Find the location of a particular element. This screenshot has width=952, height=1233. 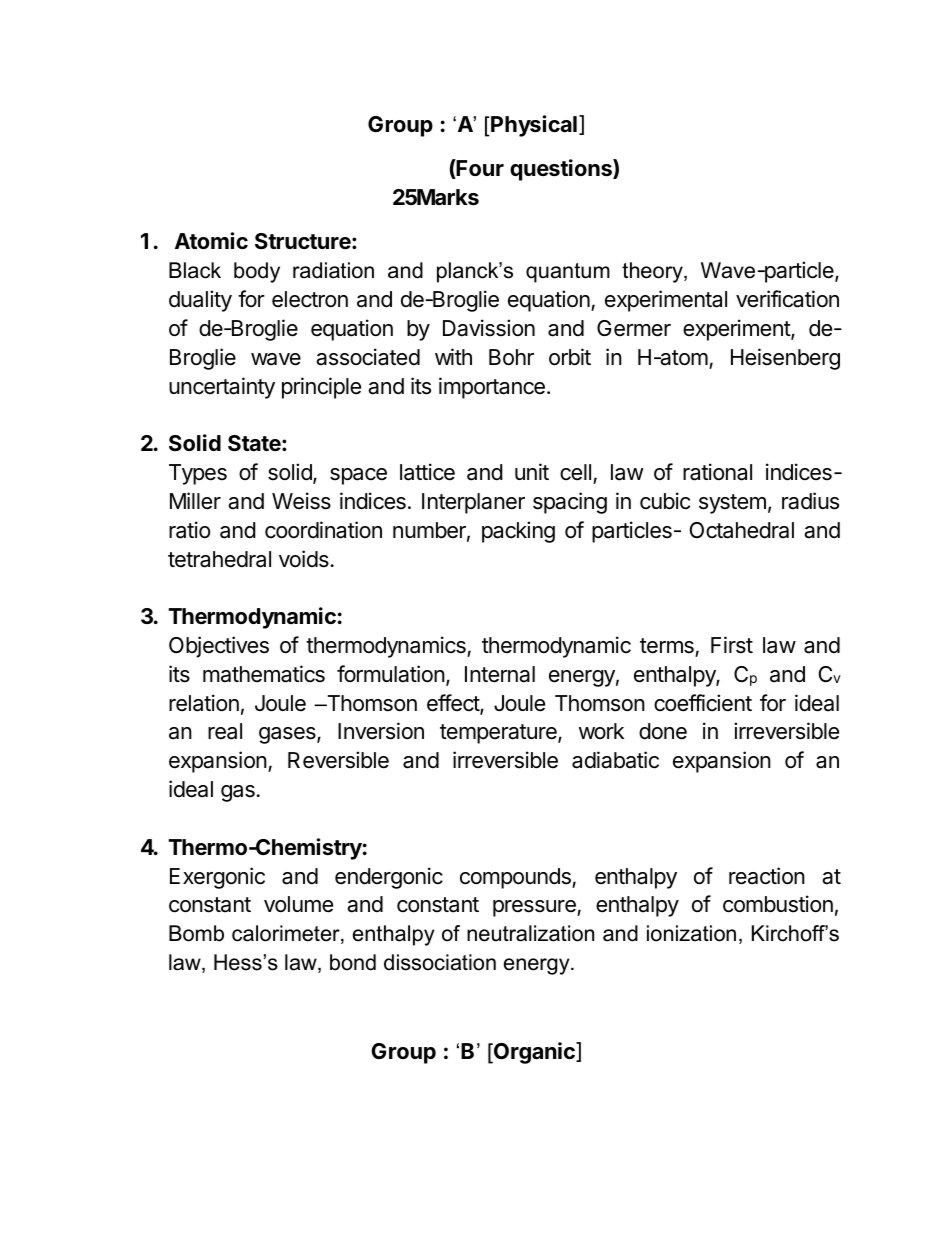

First is located at coordinates (732, 645).
